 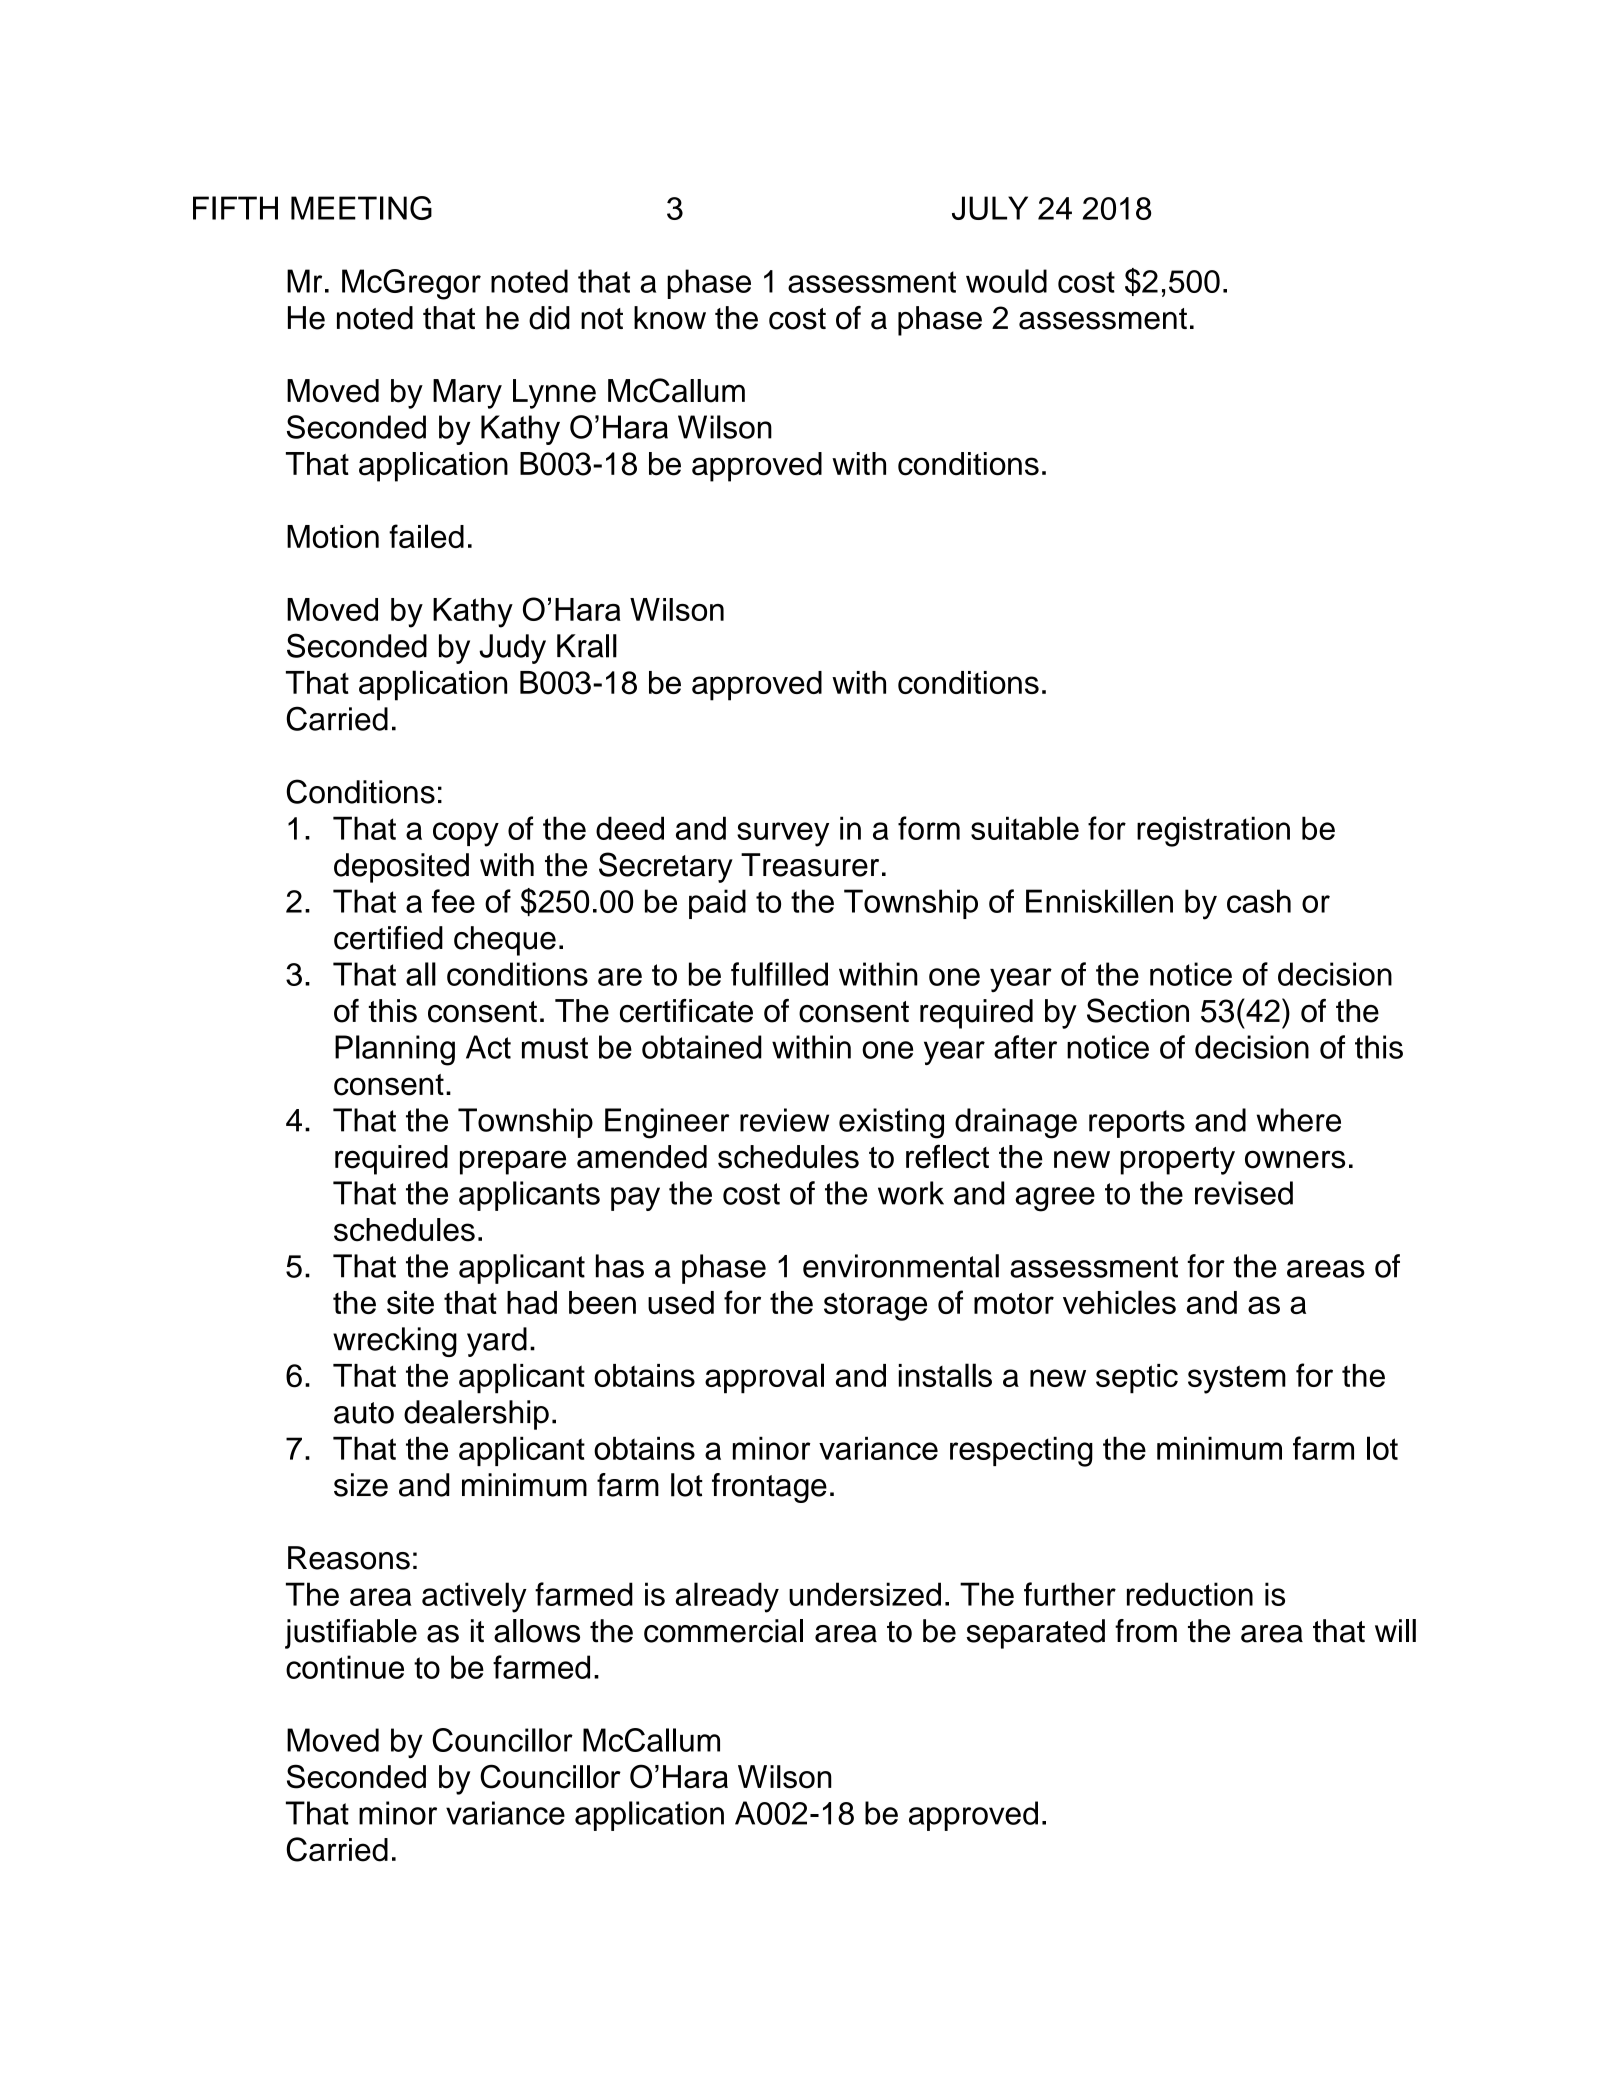 I want to click on know, so click(x=670, y=318).
